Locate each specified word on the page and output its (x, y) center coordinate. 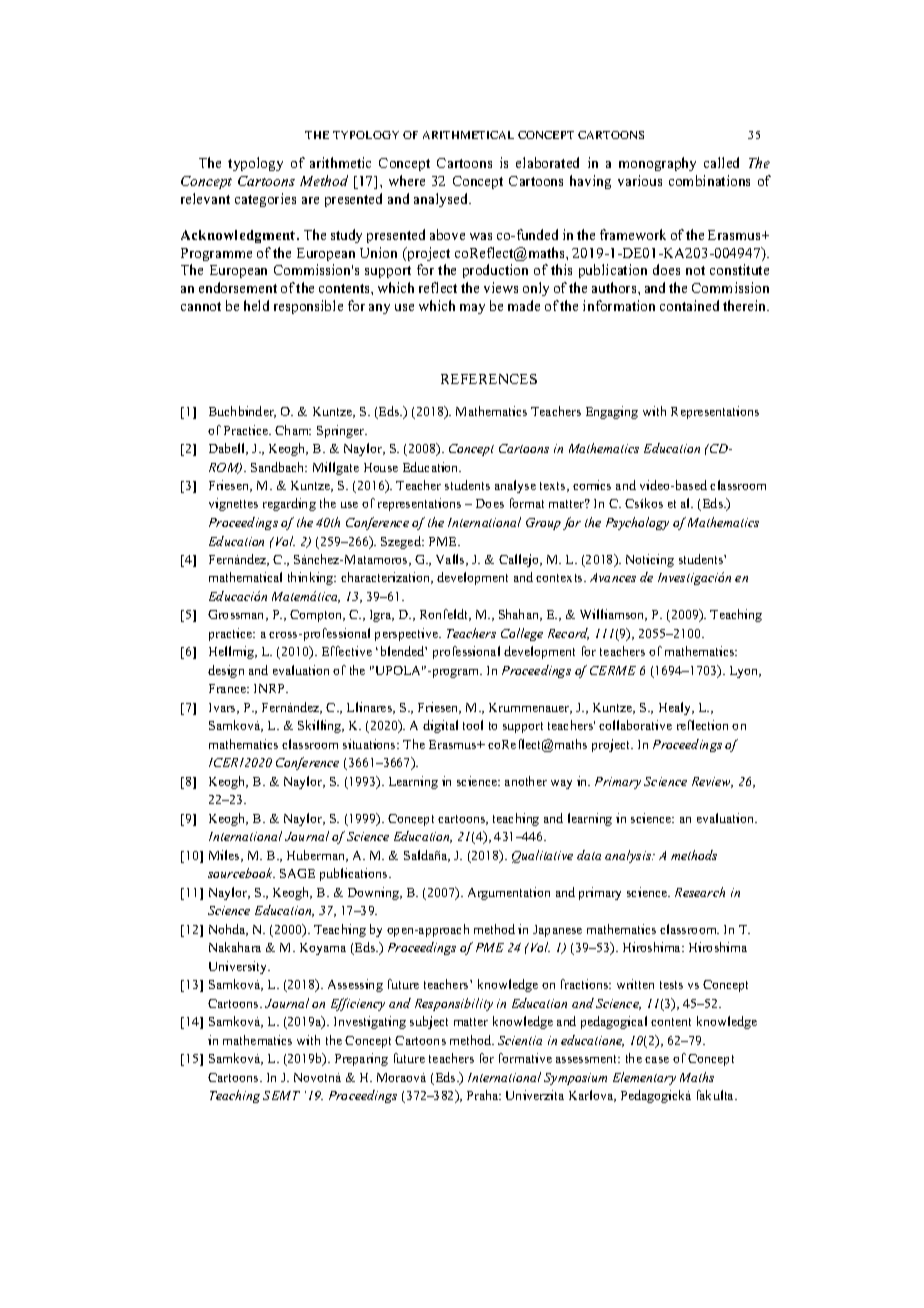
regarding (289, 504)
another (526, 781)
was (481, 236)
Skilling (321, 726)
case (657, 1060)
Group (543, 524)
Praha (484, 1095)
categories (265, 200)
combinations (709, 180)
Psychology (637, 523)
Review (712, 782)
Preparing (361, 1059)
